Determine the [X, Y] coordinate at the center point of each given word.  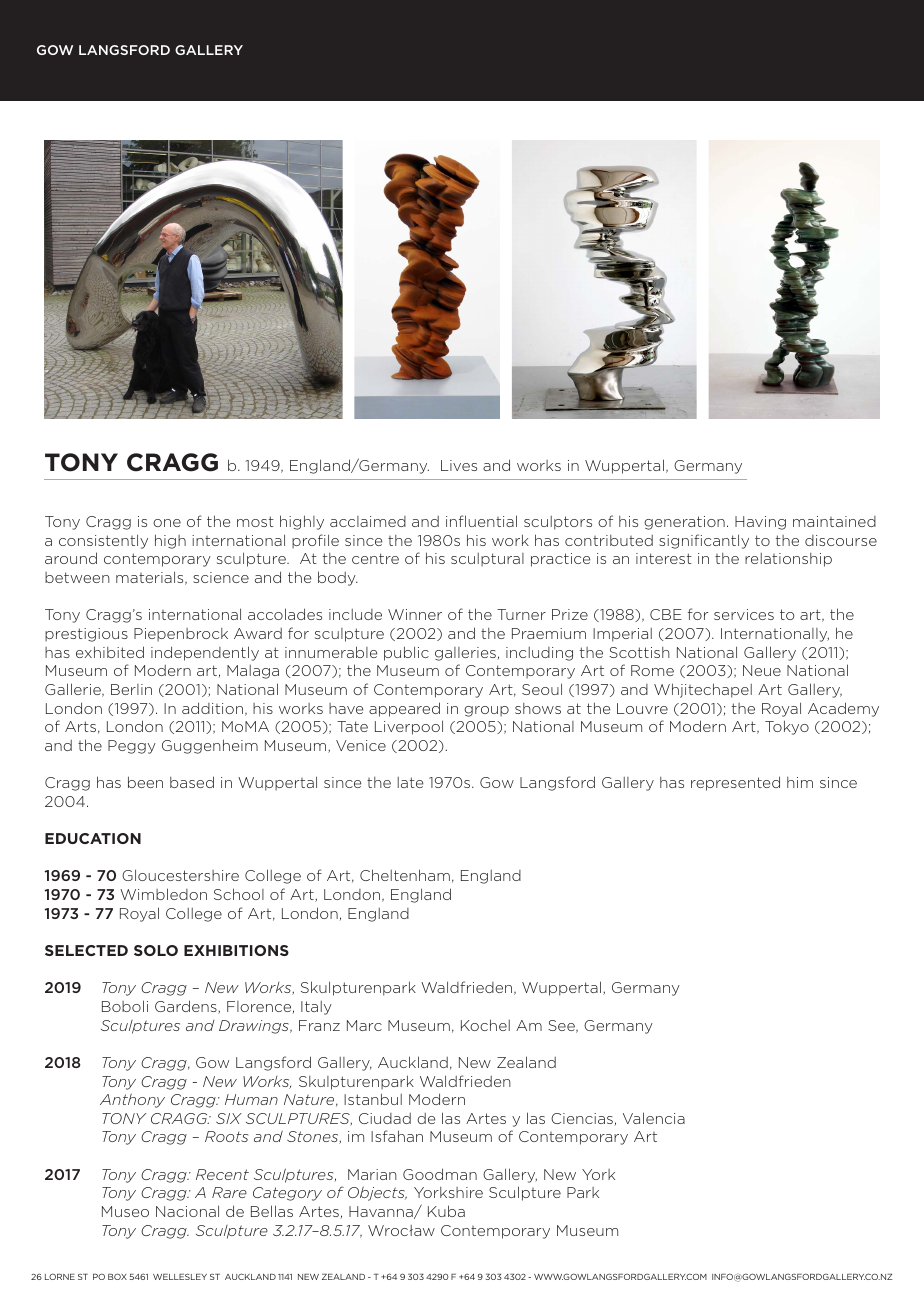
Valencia [654, 1118]
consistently [103, 541]
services [744, 614]
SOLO [156, 950]
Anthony [132, 1100]
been [145, 782]
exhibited [110, 652]
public [406, 653]
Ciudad [385, 1118]
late [410, 782]
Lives [459, 465]
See [562, 1026]
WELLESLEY [180, 1276]
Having [760, 523]
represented [735, 783]
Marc [364, 1025]
